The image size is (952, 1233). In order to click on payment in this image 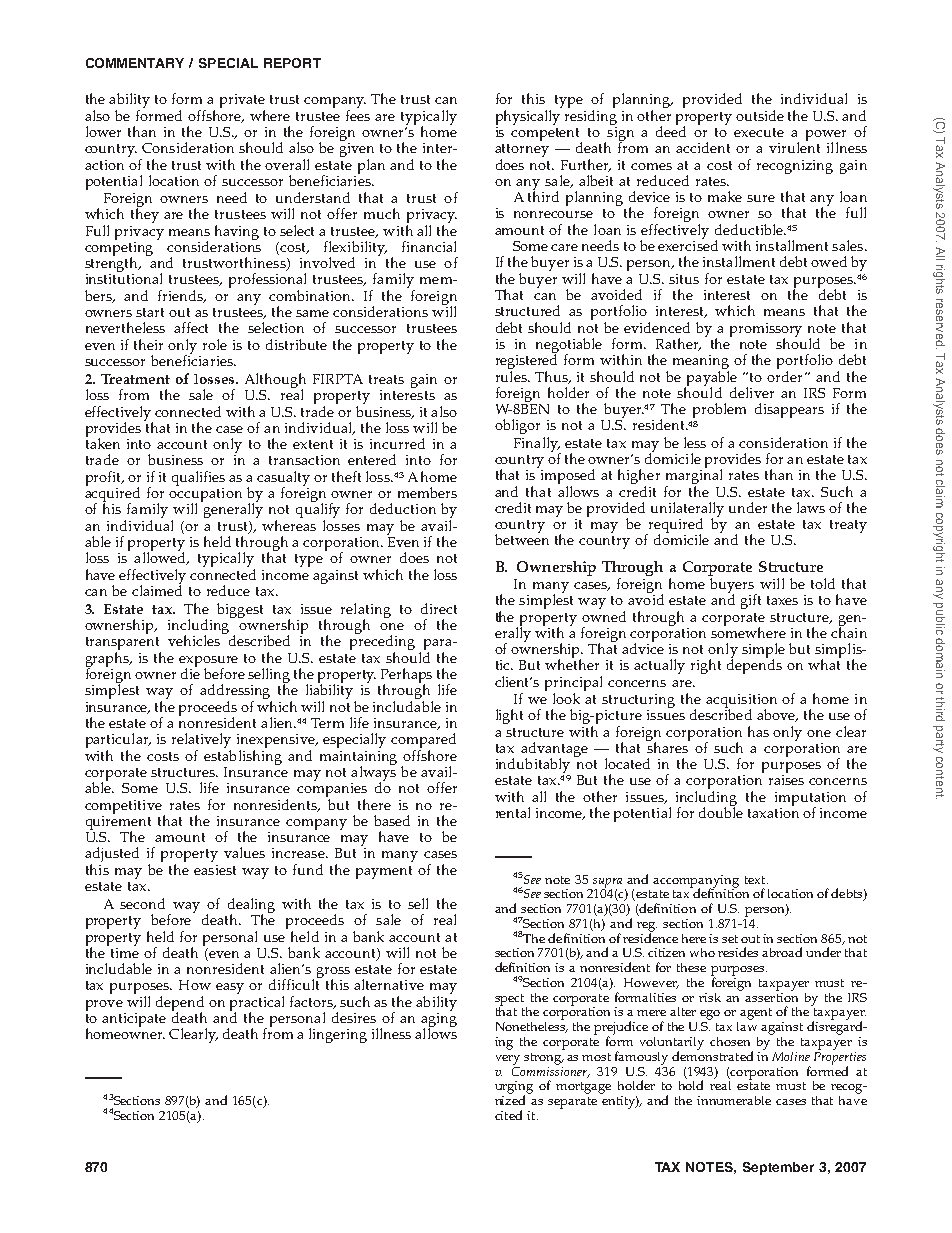, I will do `click(384, 872)`.
